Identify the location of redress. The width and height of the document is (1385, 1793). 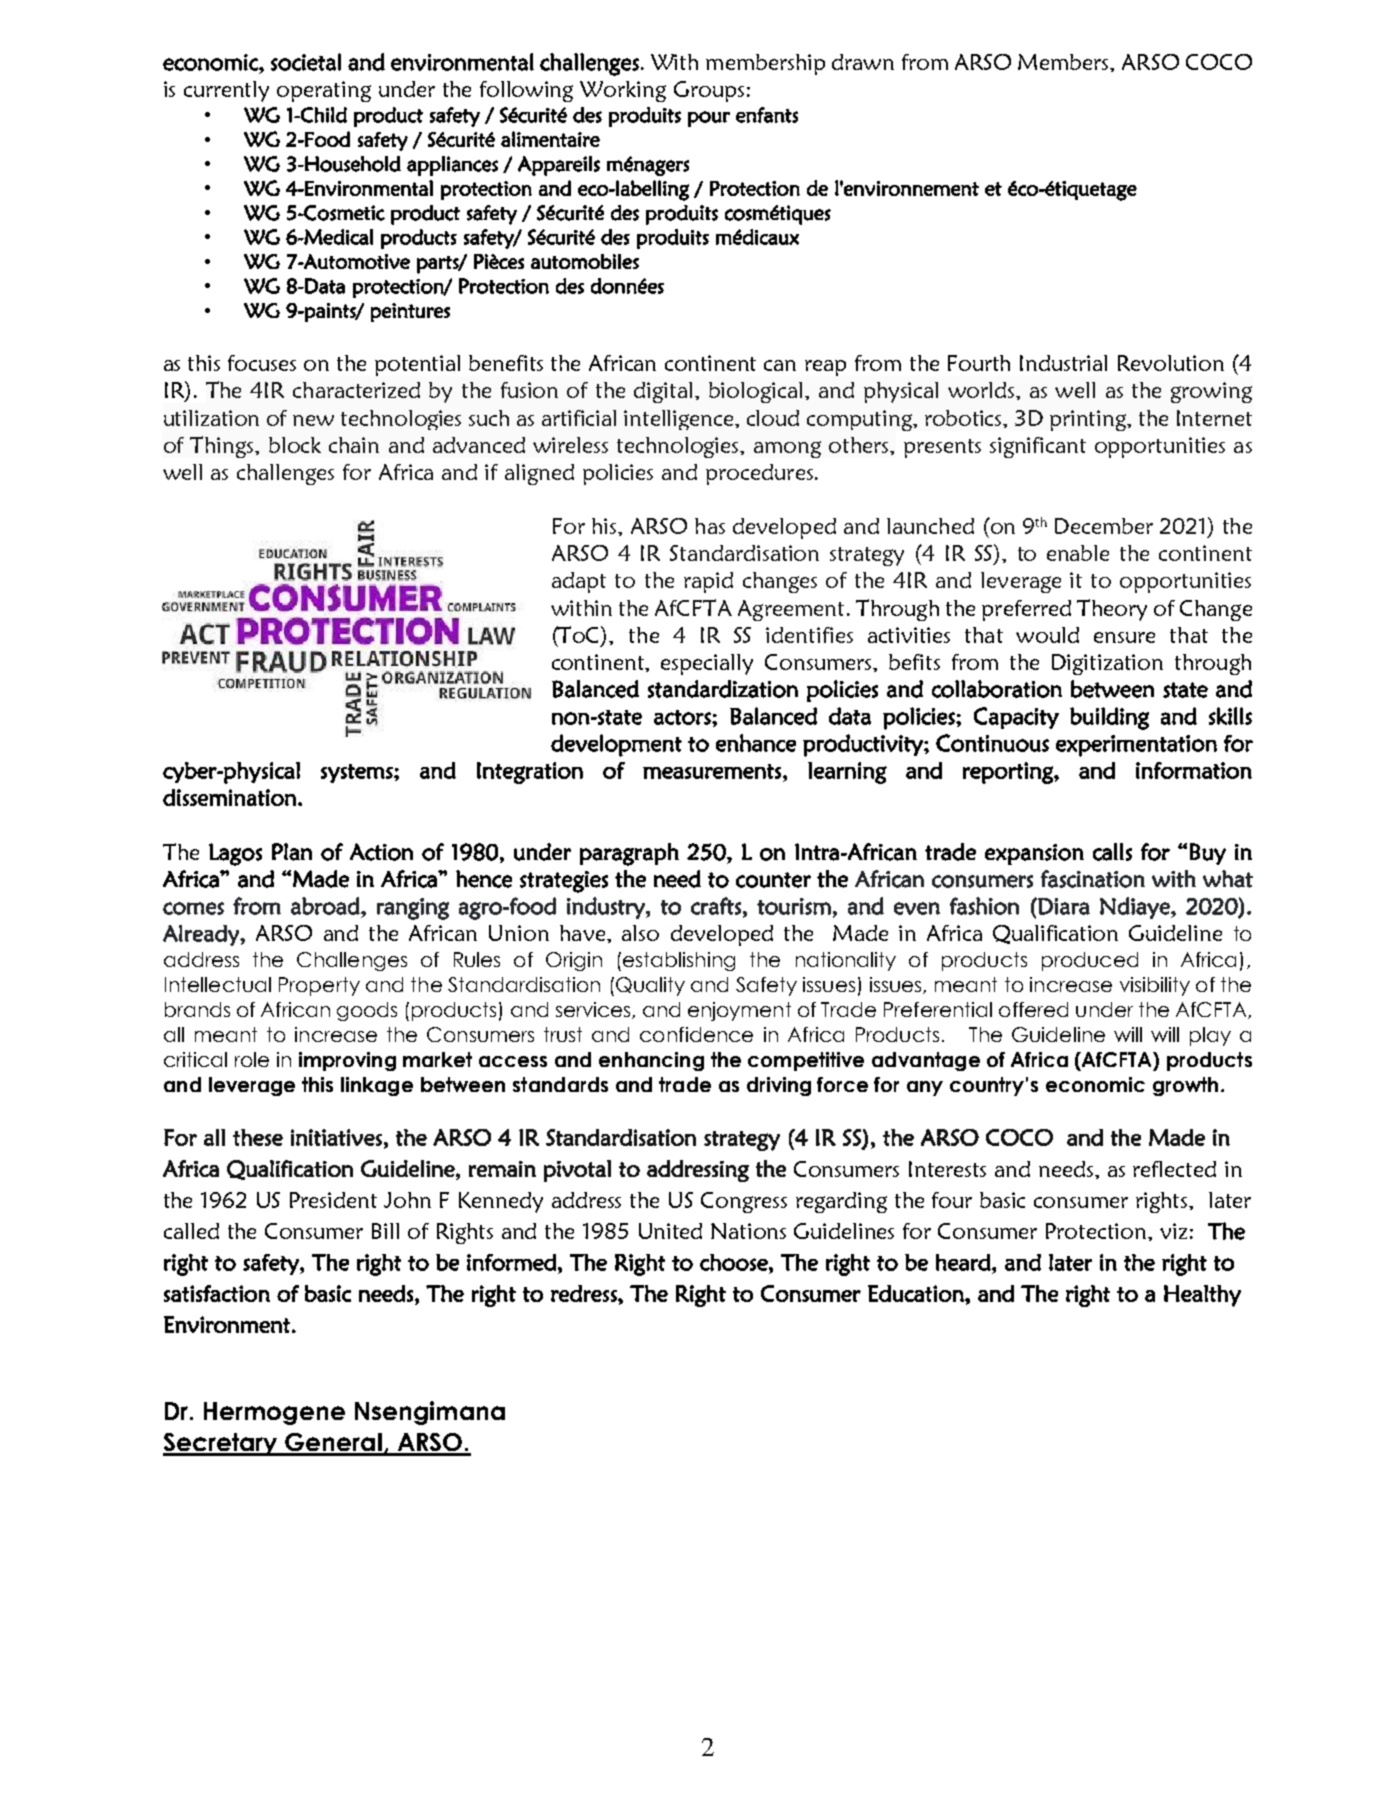
(585, 1293).
